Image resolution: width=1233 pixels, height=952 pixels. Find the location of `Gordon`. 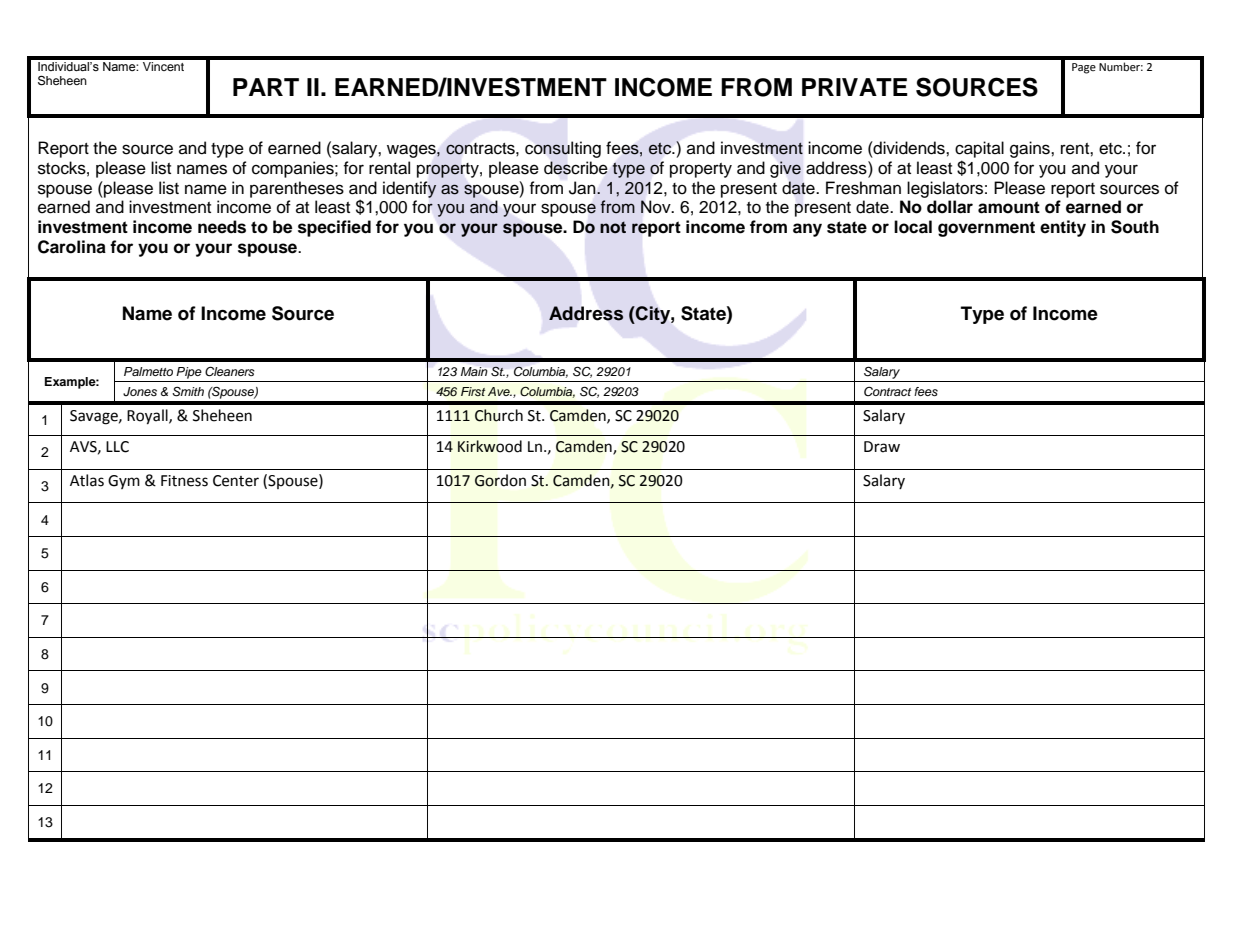

Gordon is located at coordinates (500, 480).
